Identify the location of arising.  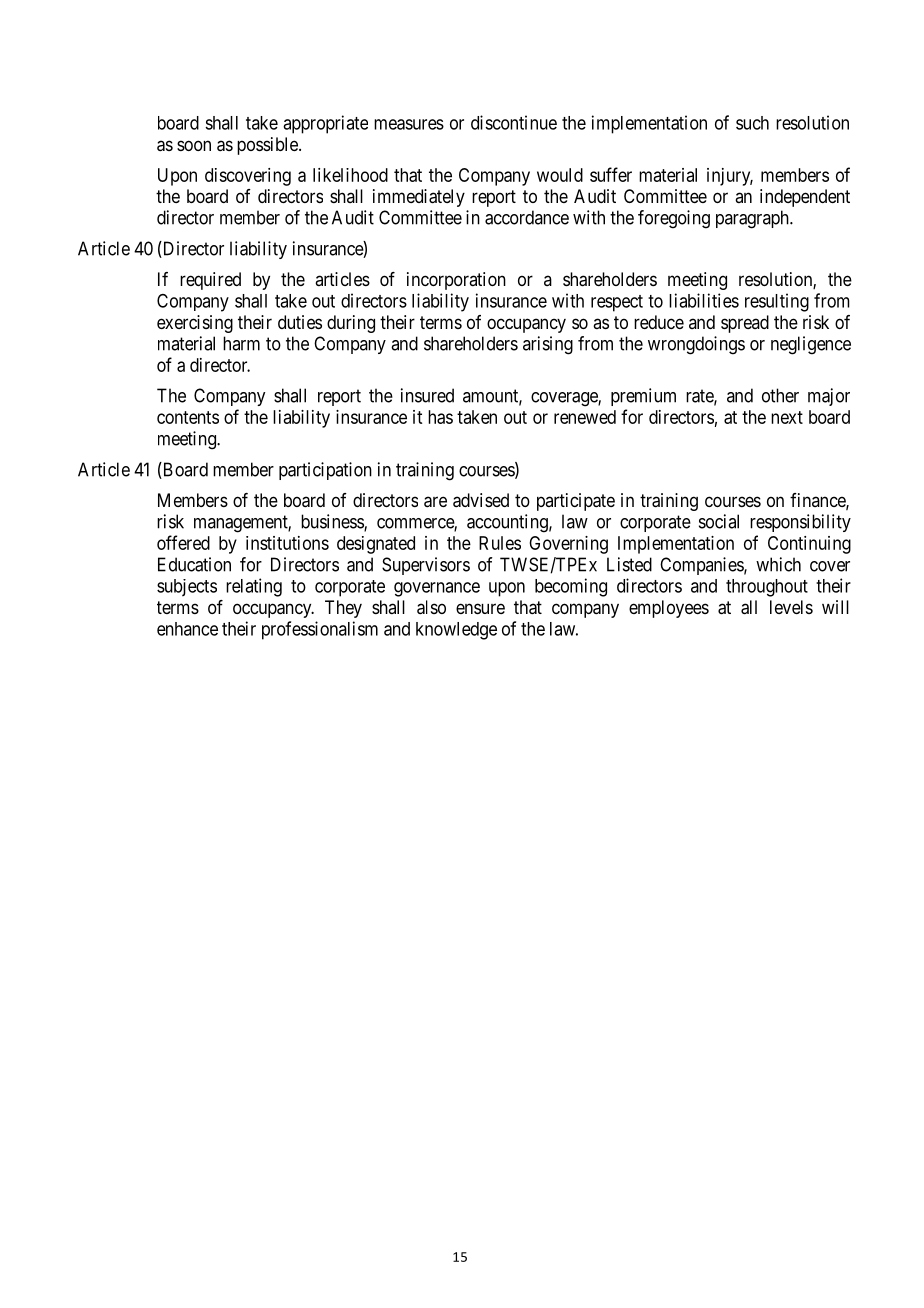
(548, 345).
